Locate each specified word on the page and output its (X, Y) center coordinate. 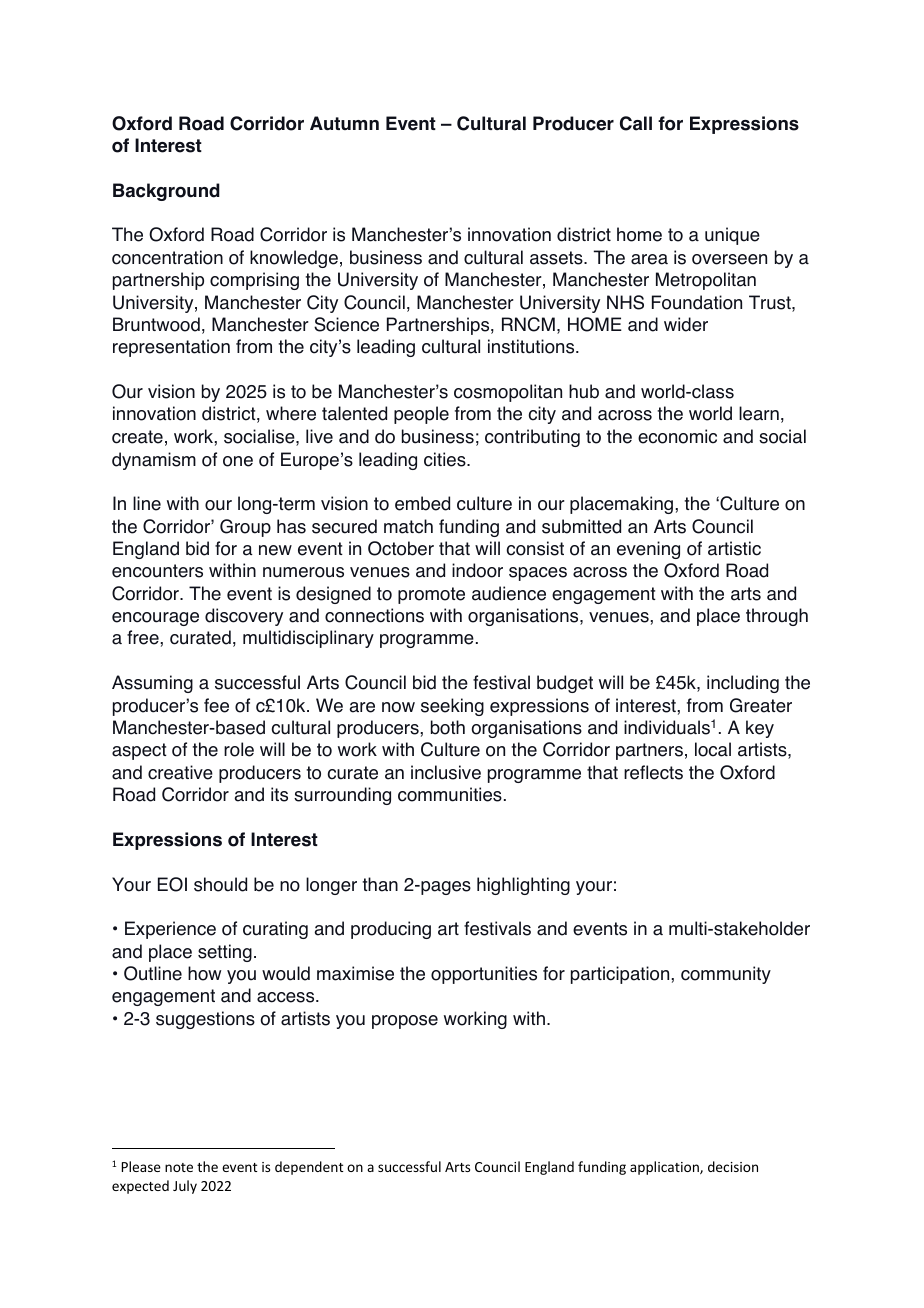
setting (225, 953)
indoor (477, 570)
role (239, 749)
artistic (734, 548)
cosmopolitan (508, 393)
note (179, 1167)
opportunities (484, 975)
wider (686, 324)
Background (166, 192)
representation (171, 348)
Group (245, 528)
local (713, 749)
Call (636, 123)
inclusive (446, 772)
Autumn (344, 123)
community (726, 975)
